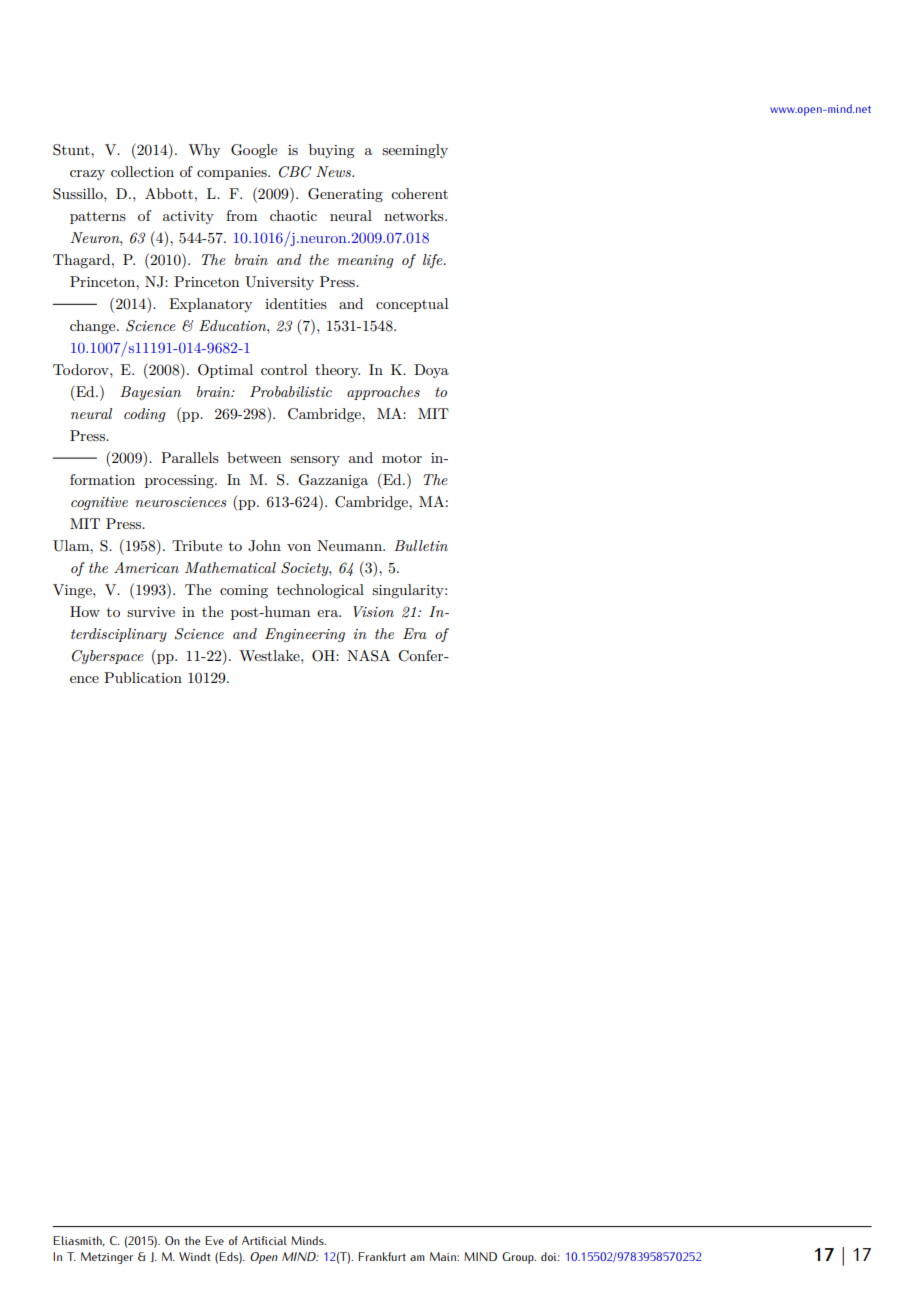 The height and width of the screenshot is (1308, 924). What do you see at coordinates (142, 171) in the screenshot?
I see `collection` at bounding box center [142, 171].
